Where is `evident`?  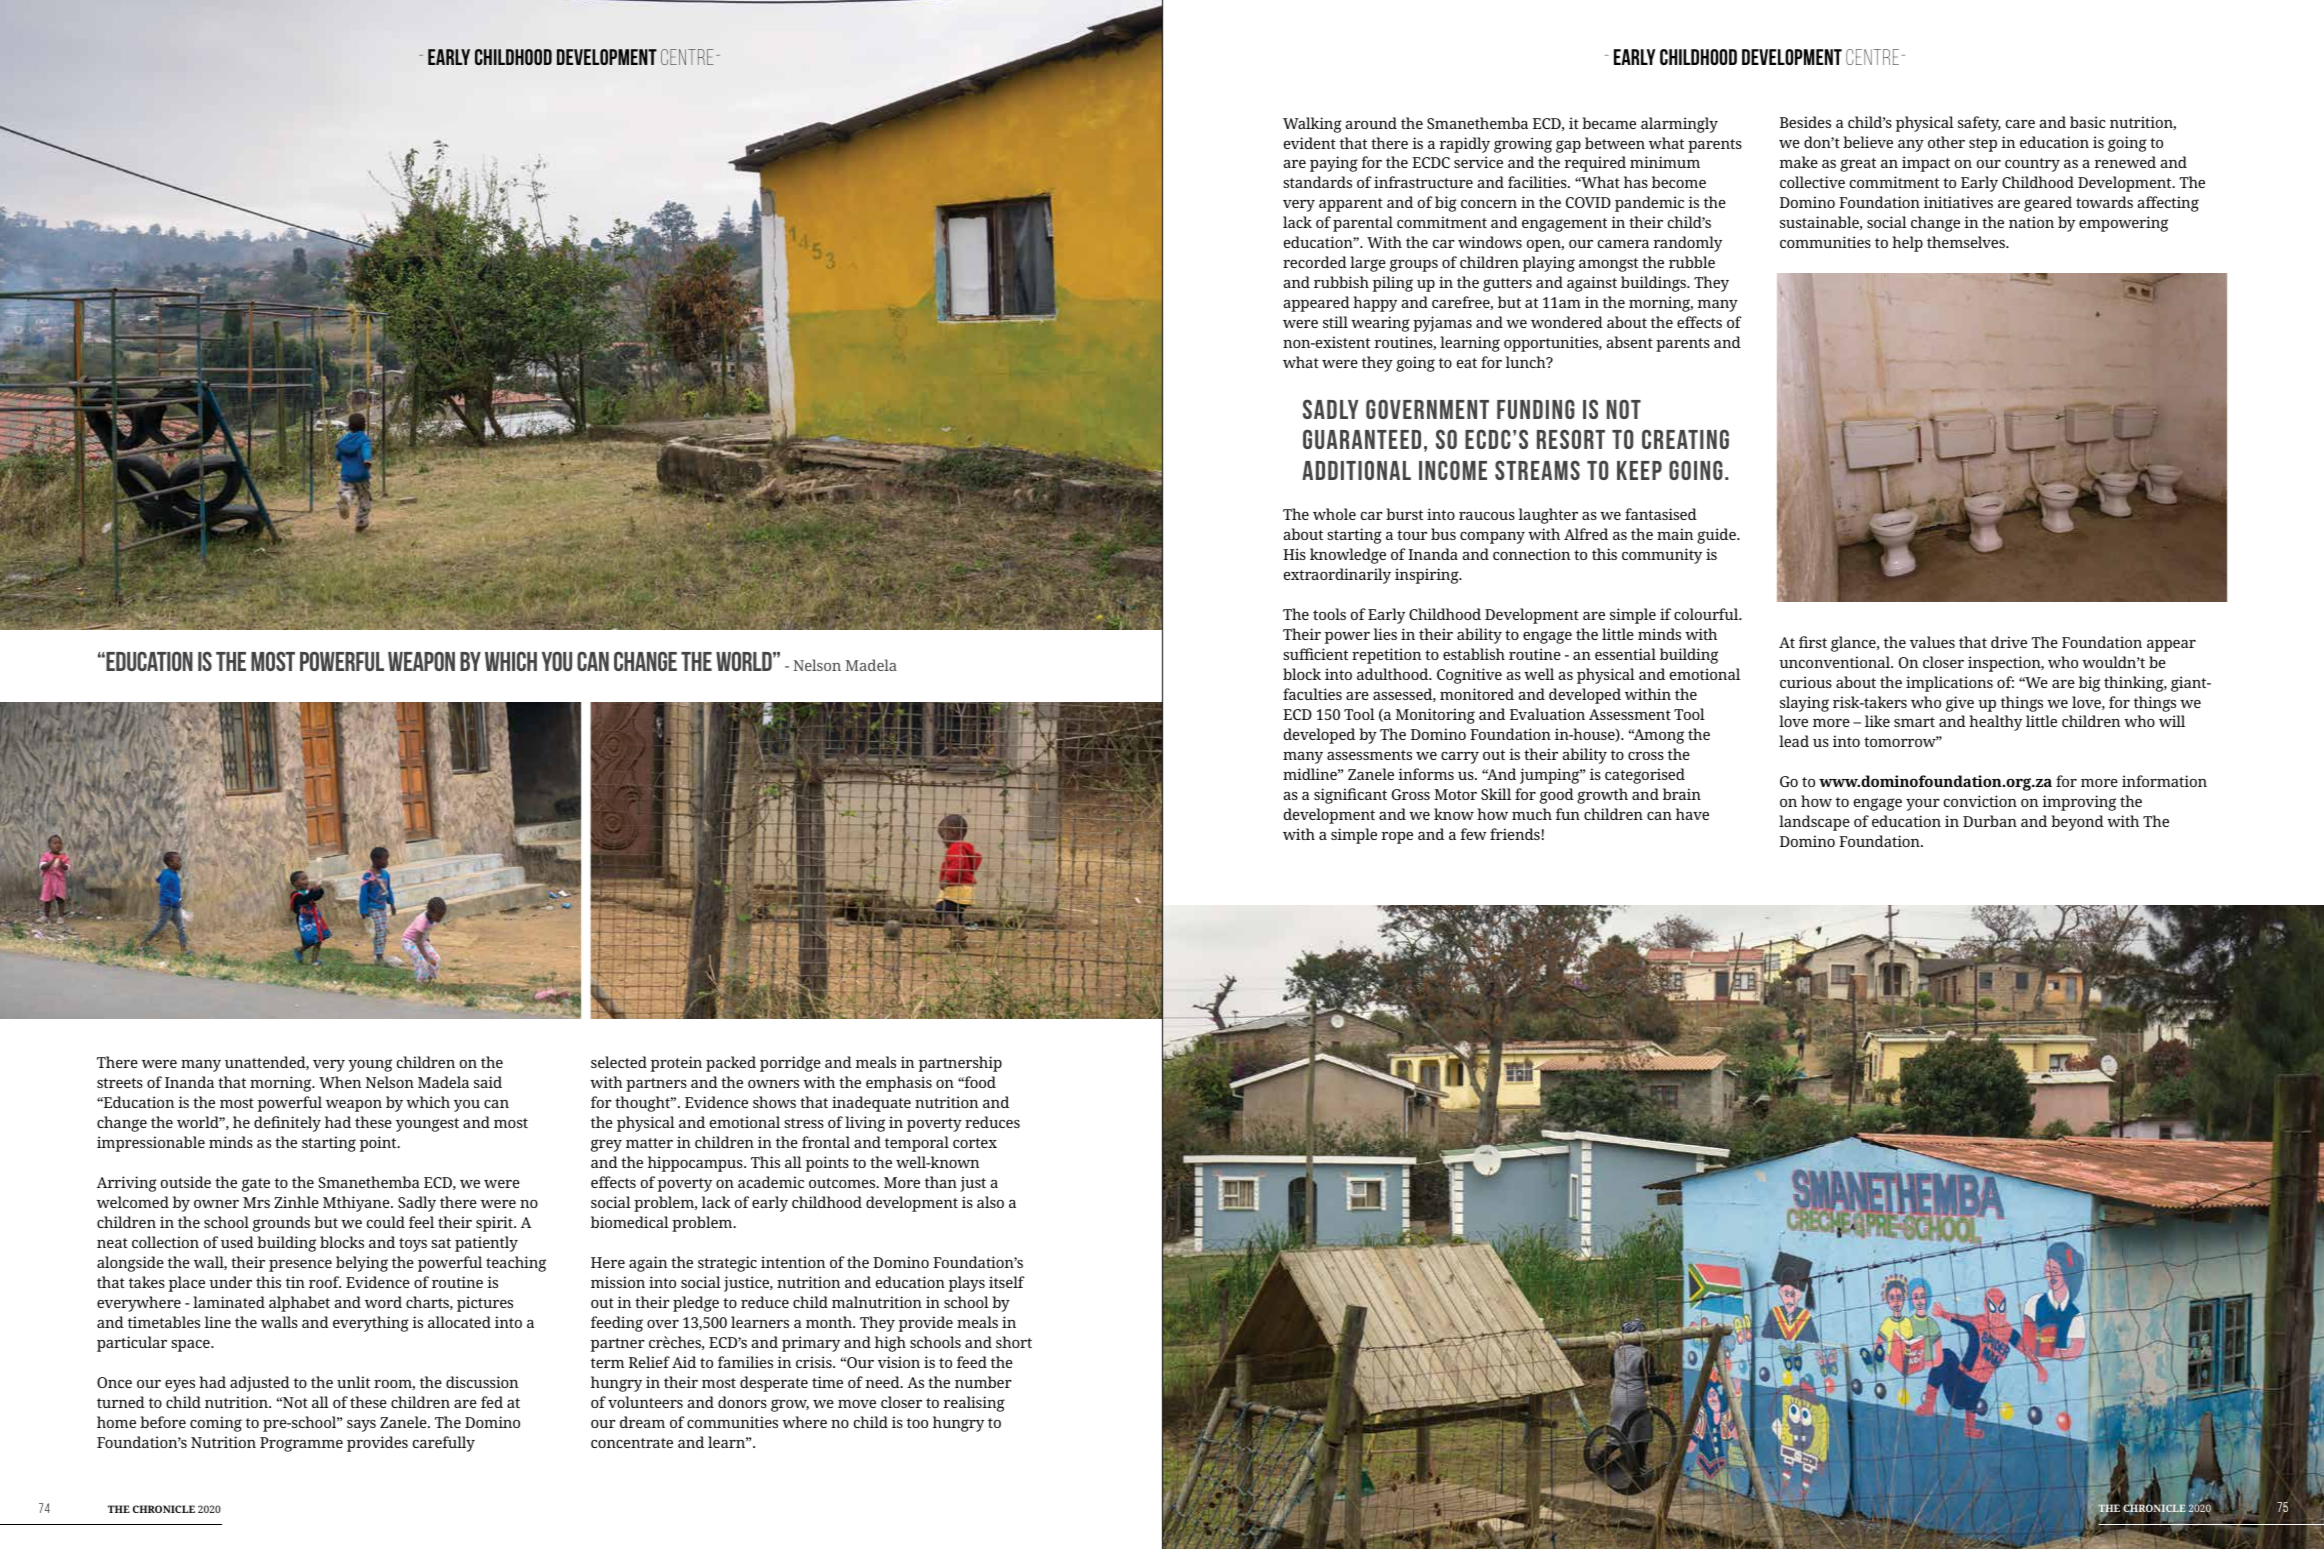 evident is located at coordinates (1310, 143).
